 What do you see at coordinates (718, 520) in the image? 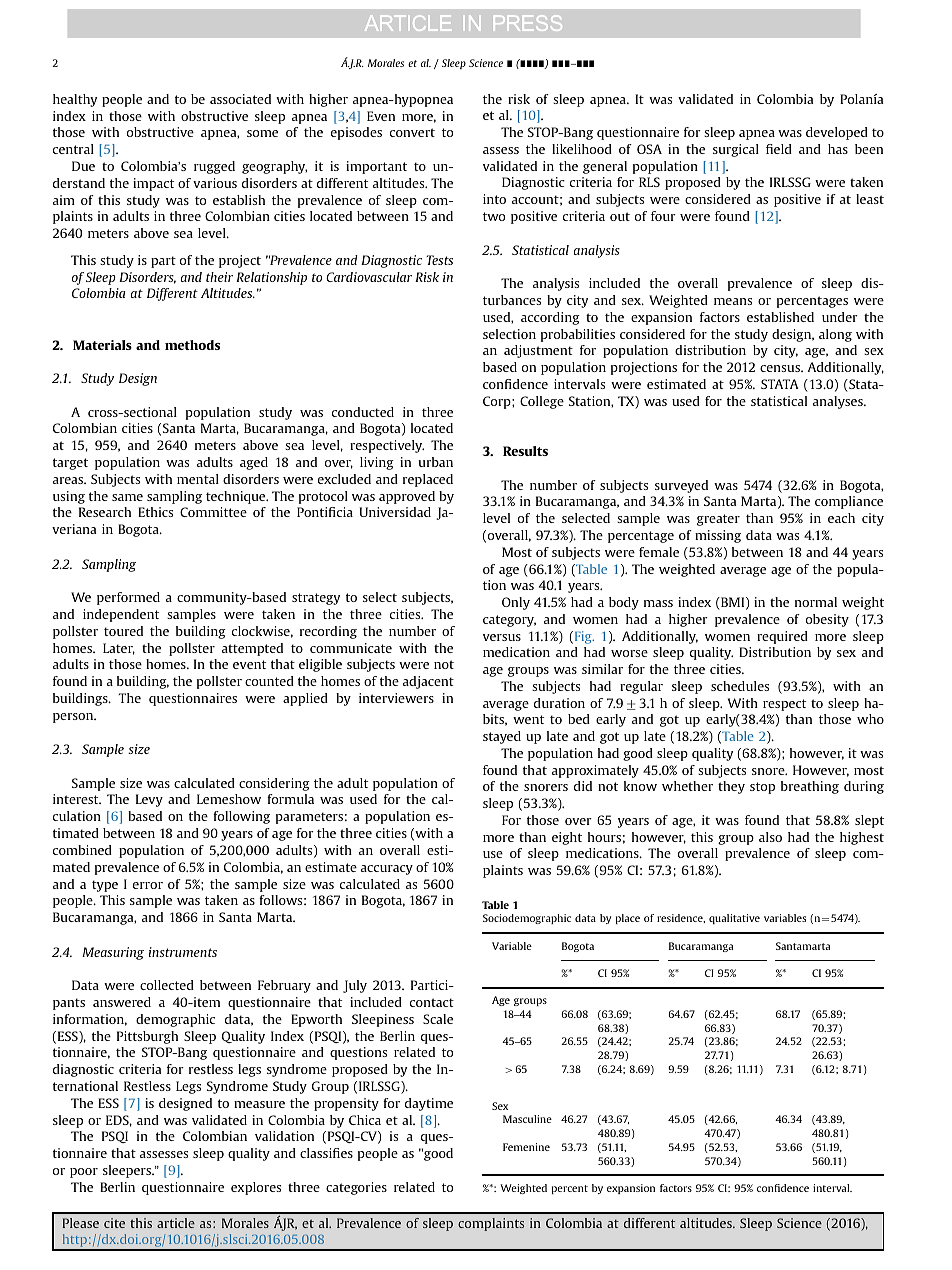
I see `greater` at bounding box center [718, 520].
